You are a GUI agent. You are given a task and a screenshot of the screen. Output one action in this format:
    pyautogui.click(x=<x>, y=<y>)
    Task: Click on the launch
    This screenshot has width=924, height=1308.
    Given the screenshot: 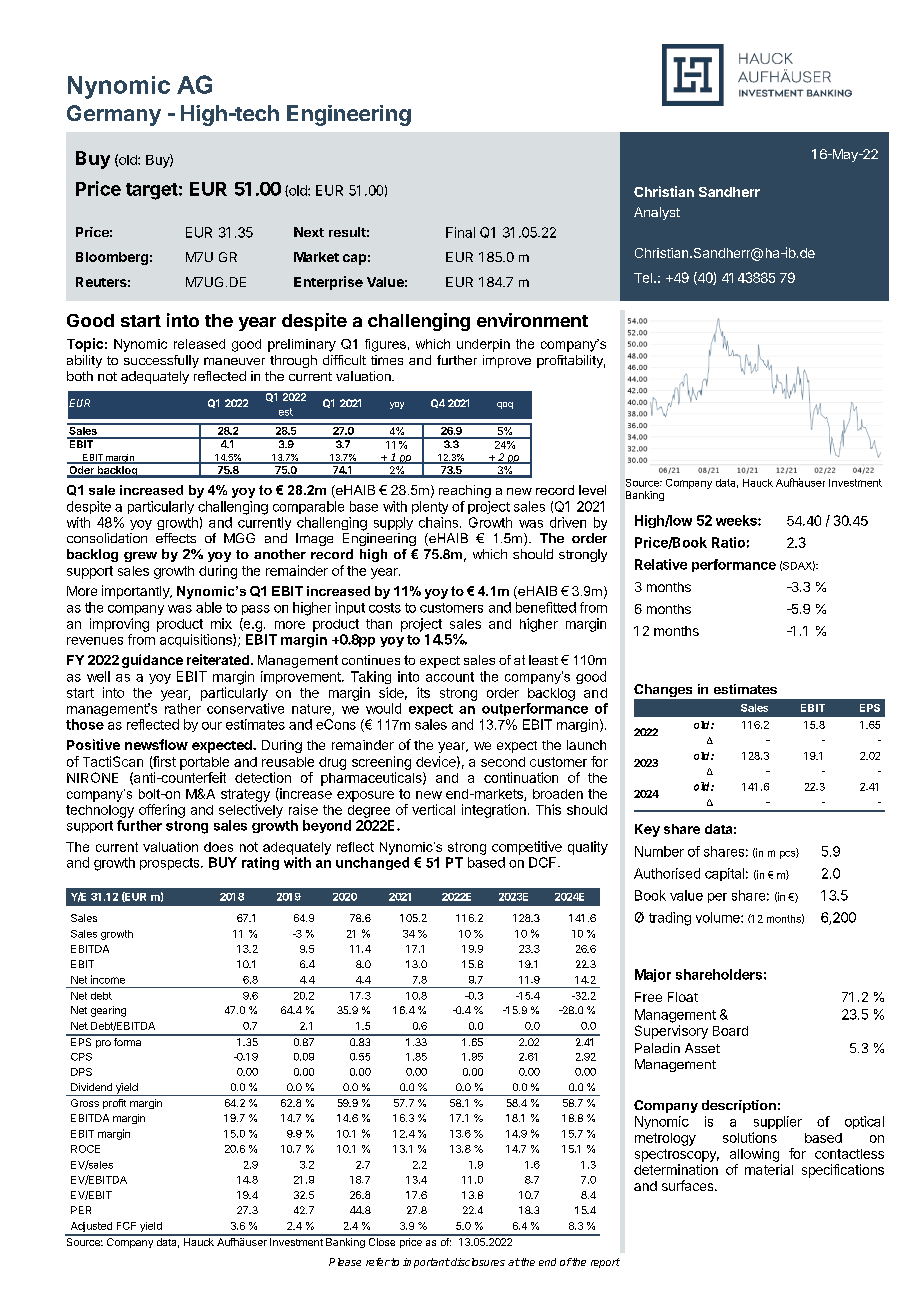 What is the action you would take?
    pyautogui.click(x=586, y=745)
